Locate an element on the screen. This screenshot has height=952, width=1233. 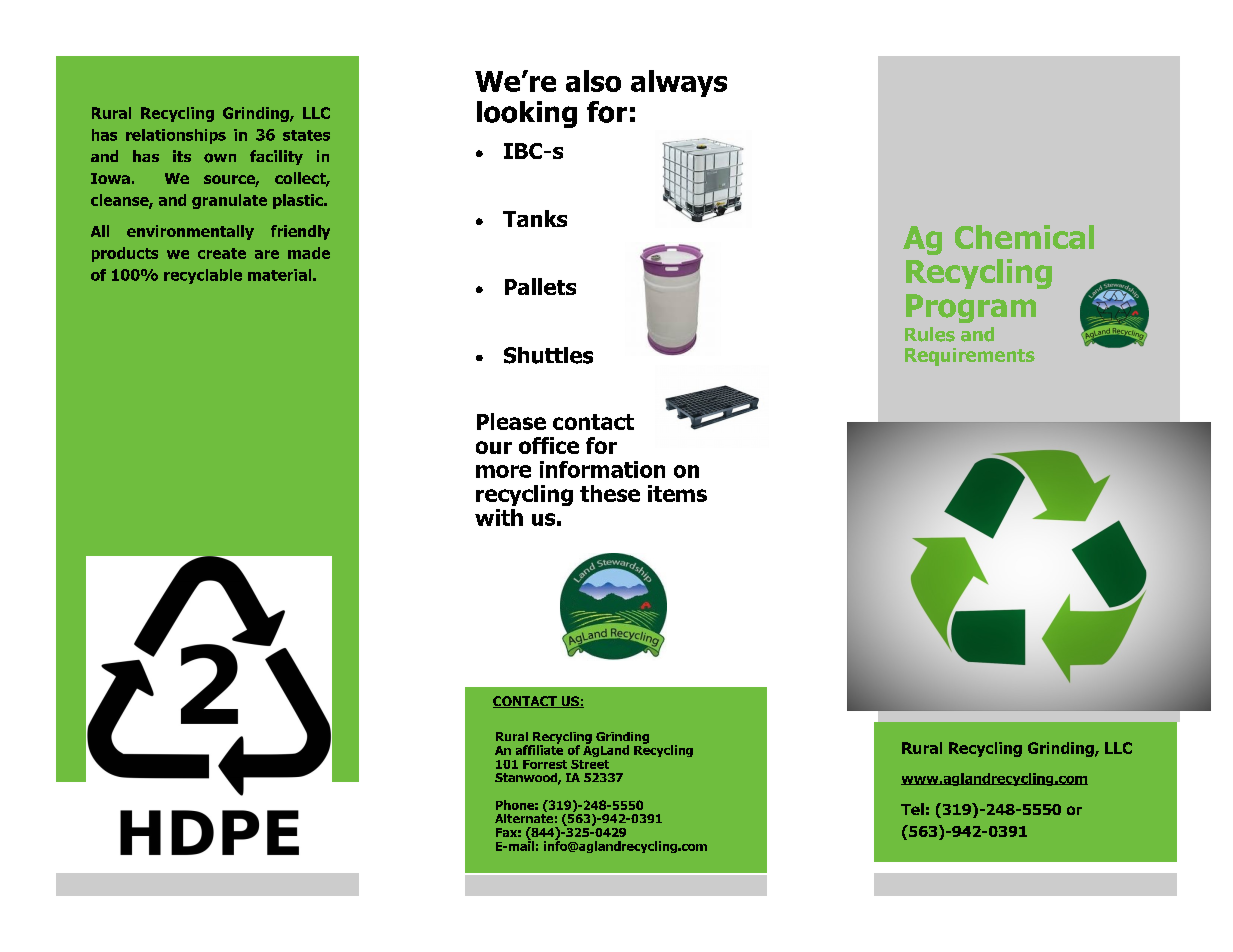
Forrest is located at coordinates (545, 764).
